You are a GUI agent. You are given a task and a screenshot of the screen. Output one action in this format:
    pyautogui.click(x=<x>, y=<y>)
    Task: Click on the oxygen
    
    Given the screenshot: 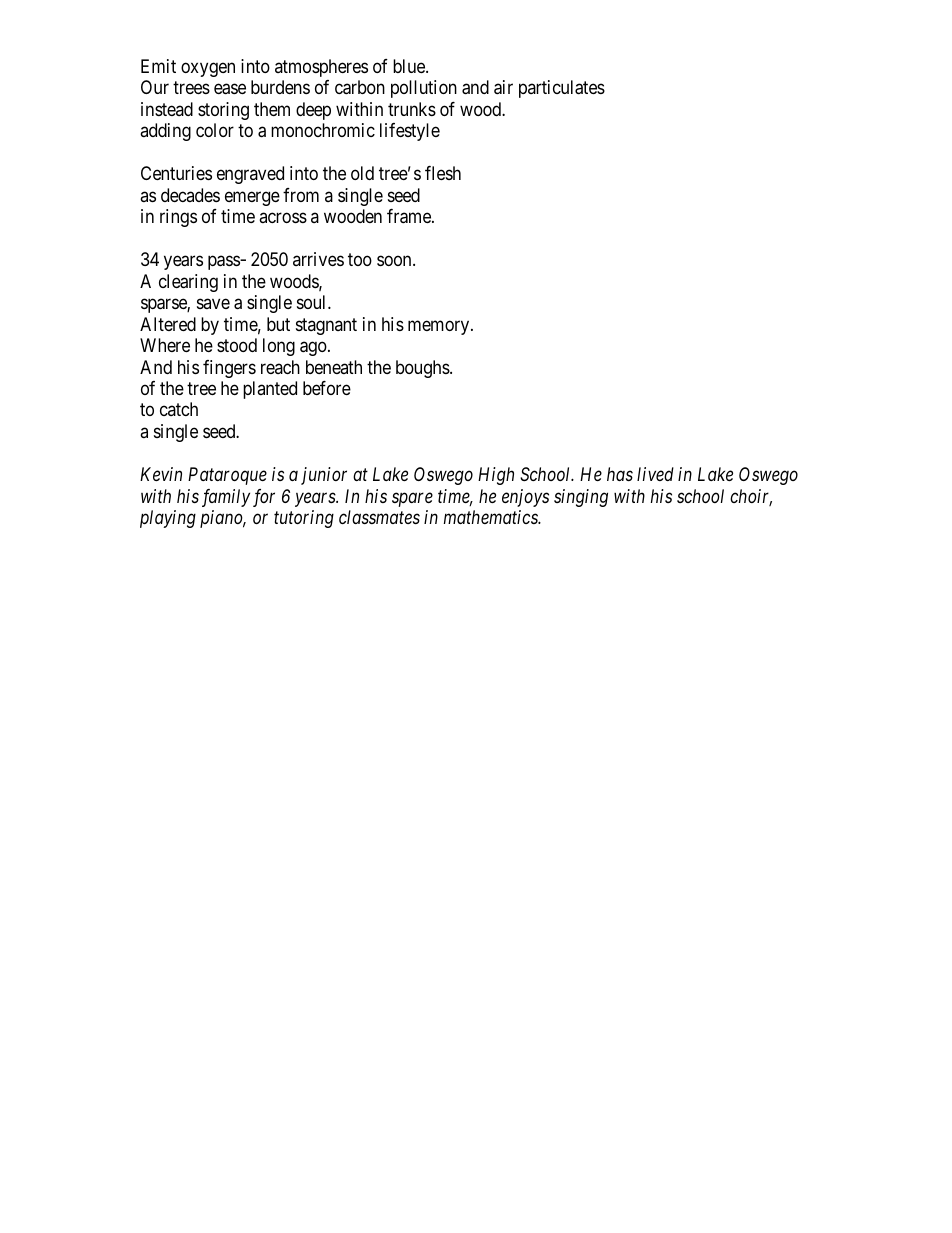 What is the action you would take?
    pyautogui.click(x=208, y=69)
